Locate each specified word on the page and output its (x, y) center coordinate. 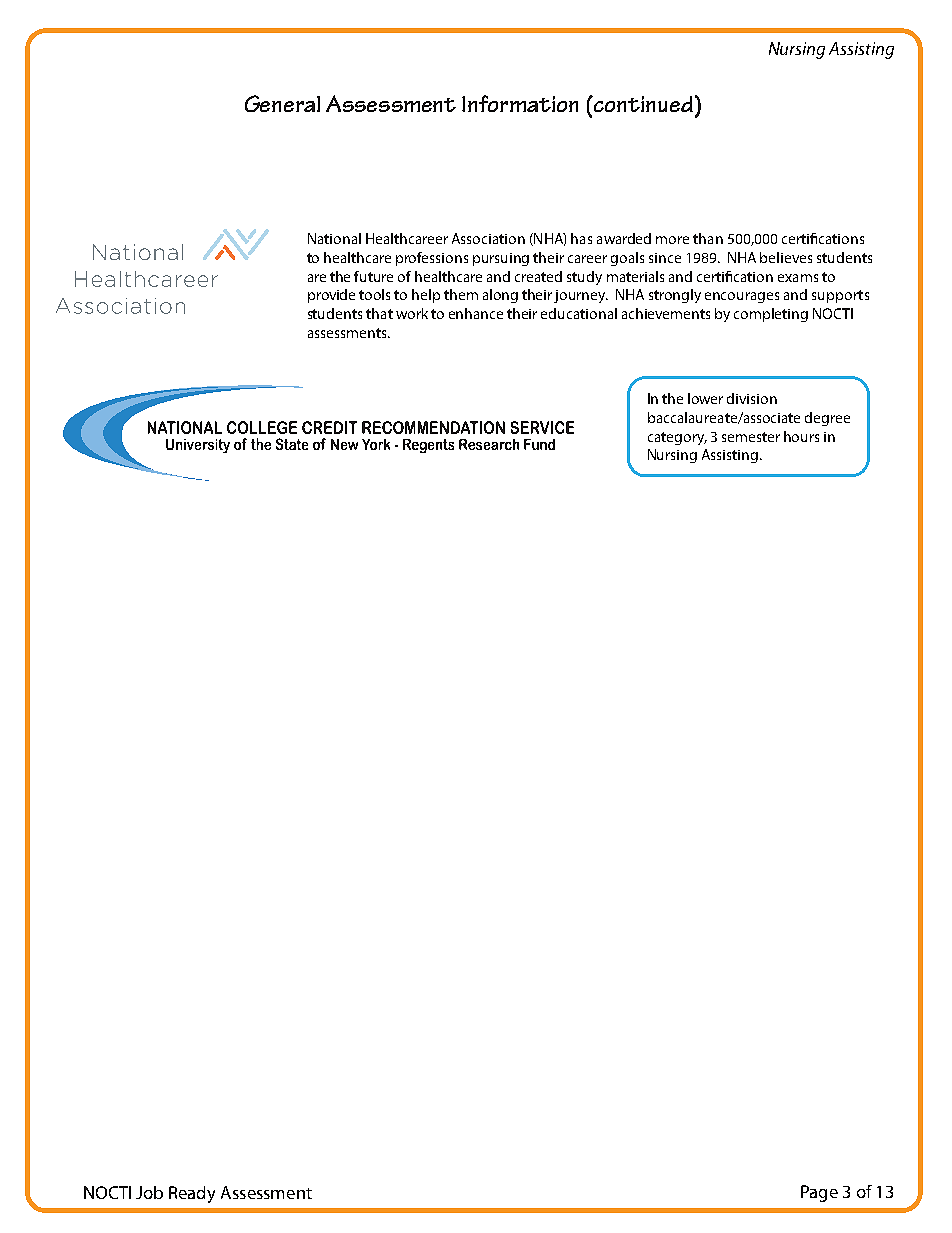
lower (705, 398)
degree (827, 419)
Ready (192, 1194)
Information (520, 103)
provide (331, 296)
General (282, 103)
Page (819, 1193)
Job (149, 1192)
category (677, 438)
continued (642, 104)
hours (801, 436)
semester (751, 437)
